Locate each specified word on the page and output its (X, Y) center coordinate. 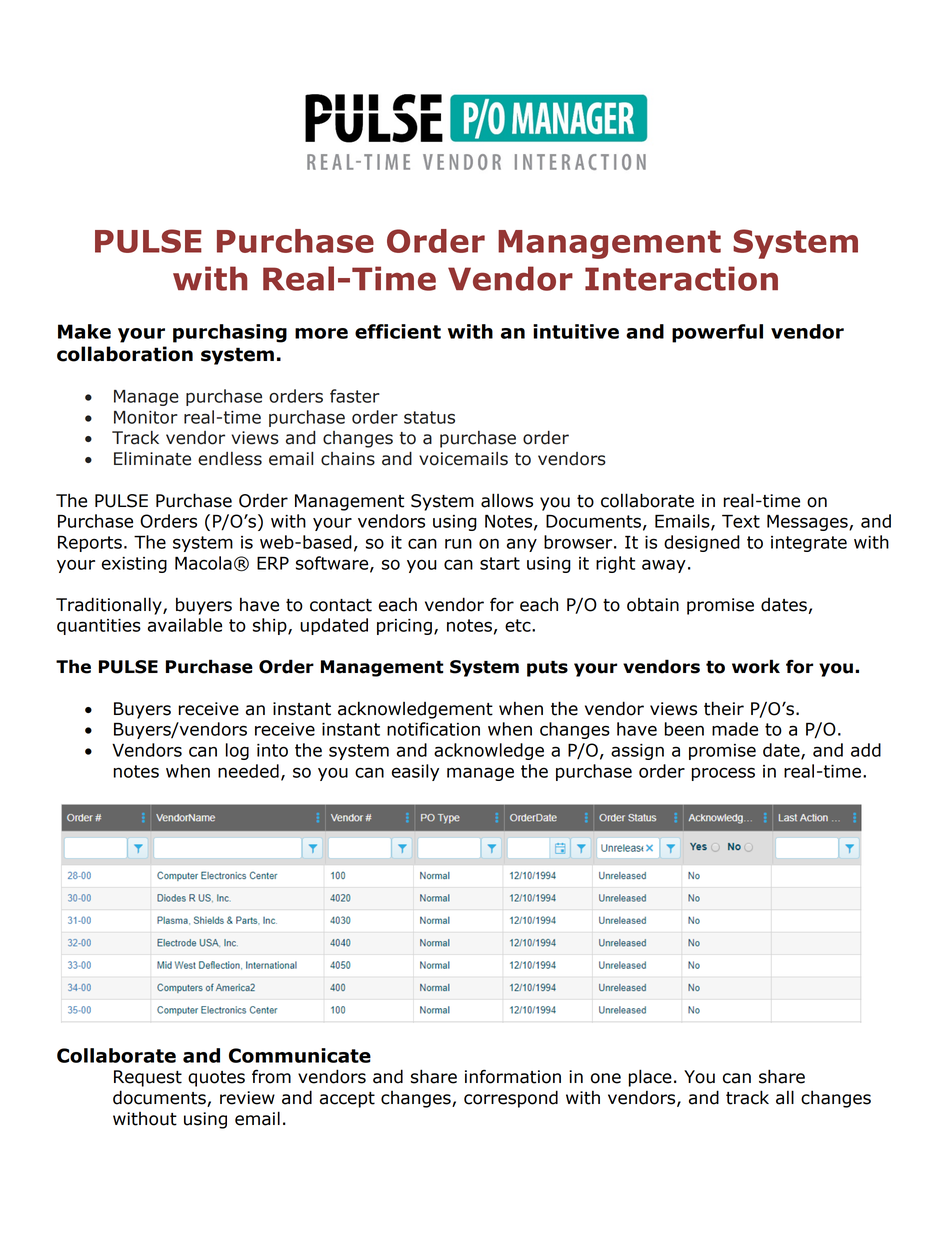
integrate (809, 544)
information (513, 1076)
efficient (398, 331)
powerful (717, 333)
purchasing (230, 333)
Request (148, 1078)
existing (134, 565)
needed (248, 771)
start (500, 563)
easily (415, 772)
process (723, 774)
